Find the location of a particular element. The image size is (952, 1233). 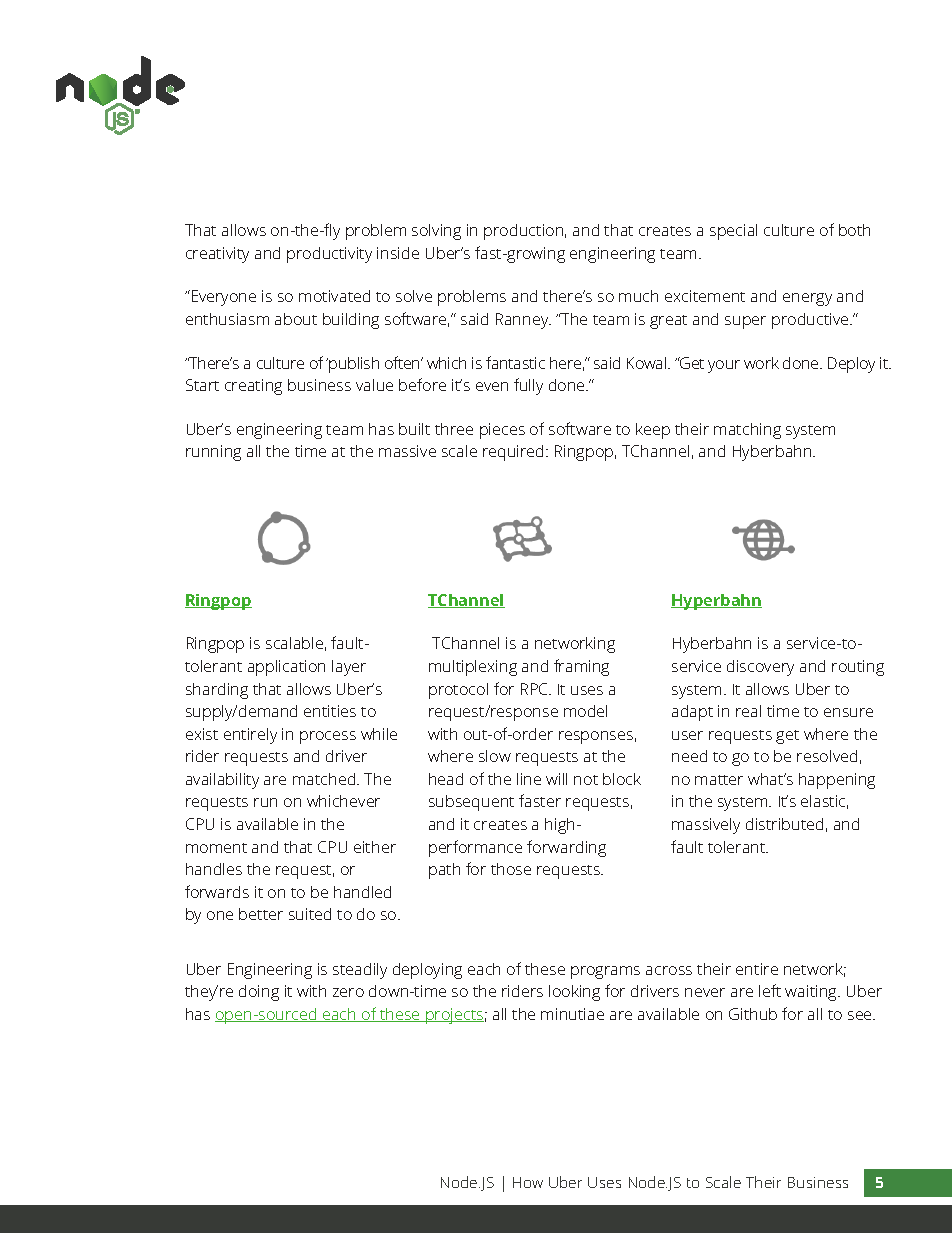

running is located at coordinates (213, 453).
